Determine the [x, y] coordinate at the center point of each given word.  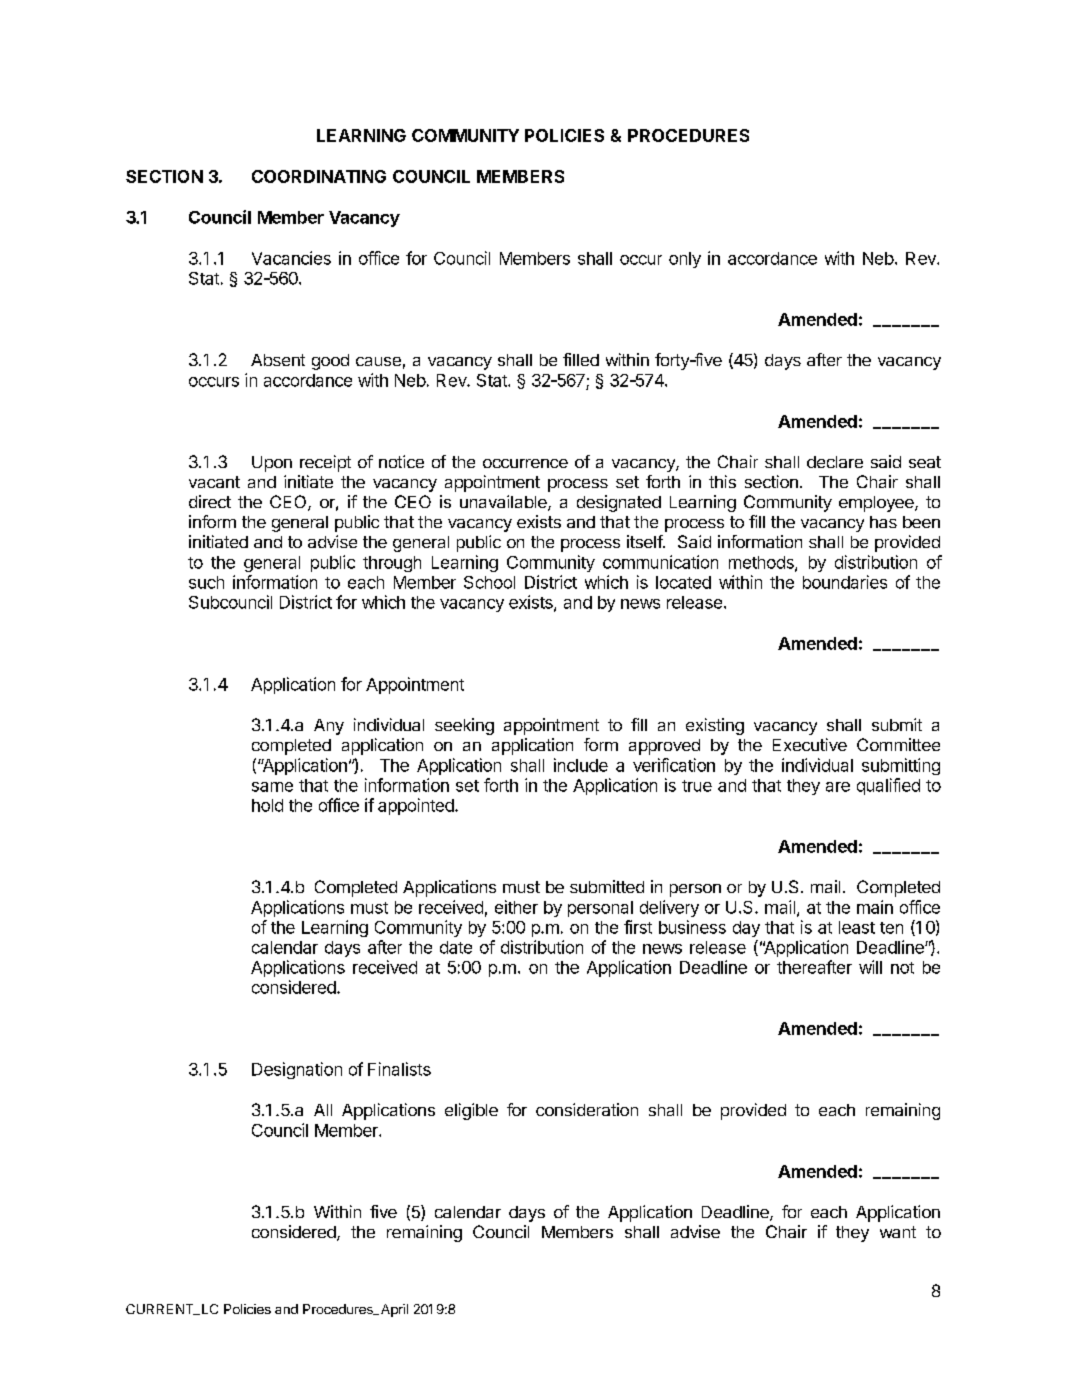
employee [877, 504]
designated [619, 503]
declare [835, 462]
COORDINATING [319, 176]
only [685, 260]
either [516, 907]
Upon [272, 464]
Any [329, 727]
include [581, 765]
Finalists [399, 1069]
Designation [297, 1070]
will [870, 967]
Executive [810, 744]
